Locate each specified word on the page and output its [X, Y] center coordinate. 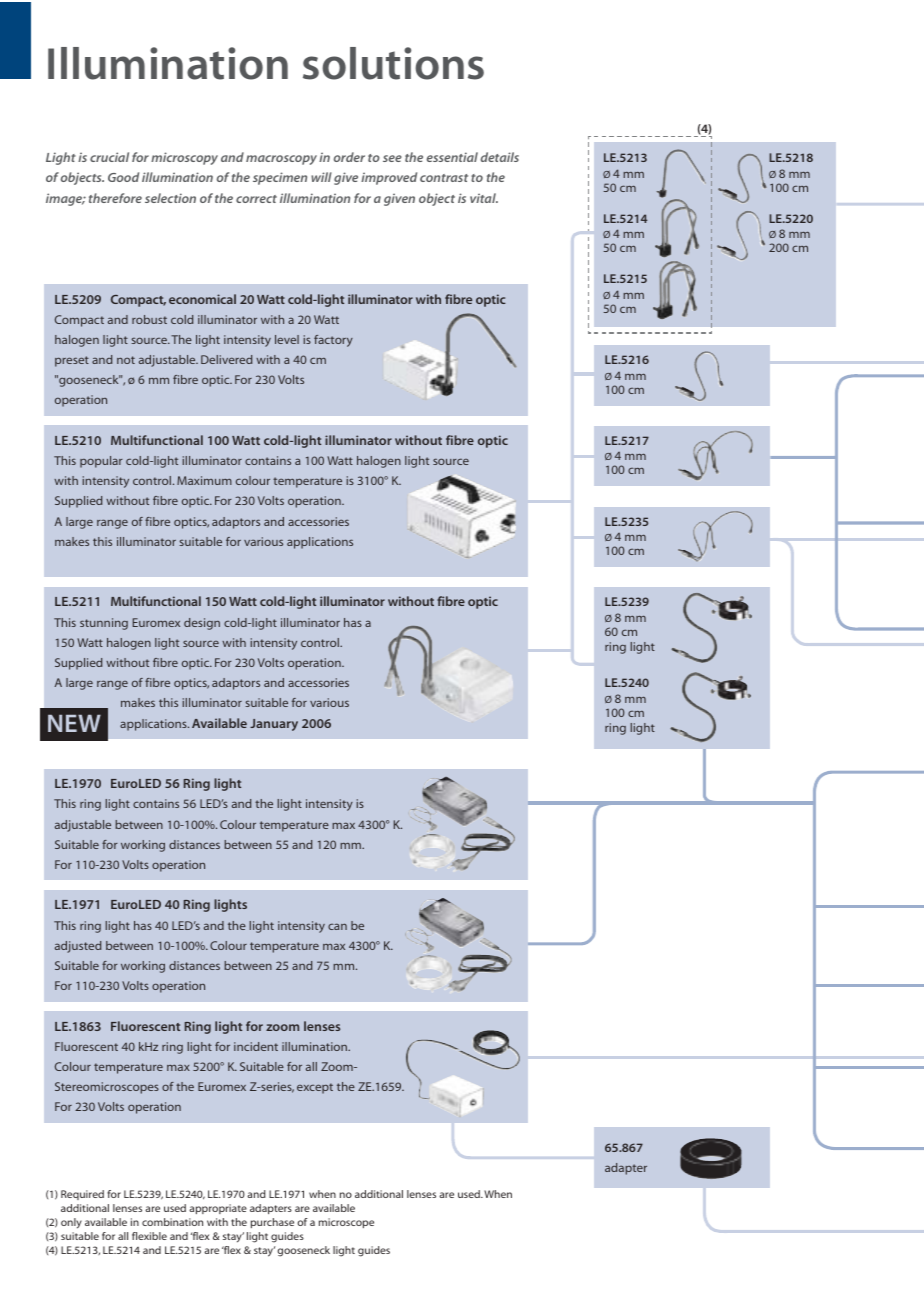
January [274, 725]
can [337, 926]
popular [101, 462]
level [287, 339]
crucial [109, 157]
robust [149, 319]
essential [452, 157]
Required [82, 1195]
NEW [74, 723]
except [315, 1088]
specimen [280, 178]
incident [256, 1046]
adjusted [78, 947]
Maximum [204, 480]
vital [484, 198]
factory [333, 341]
